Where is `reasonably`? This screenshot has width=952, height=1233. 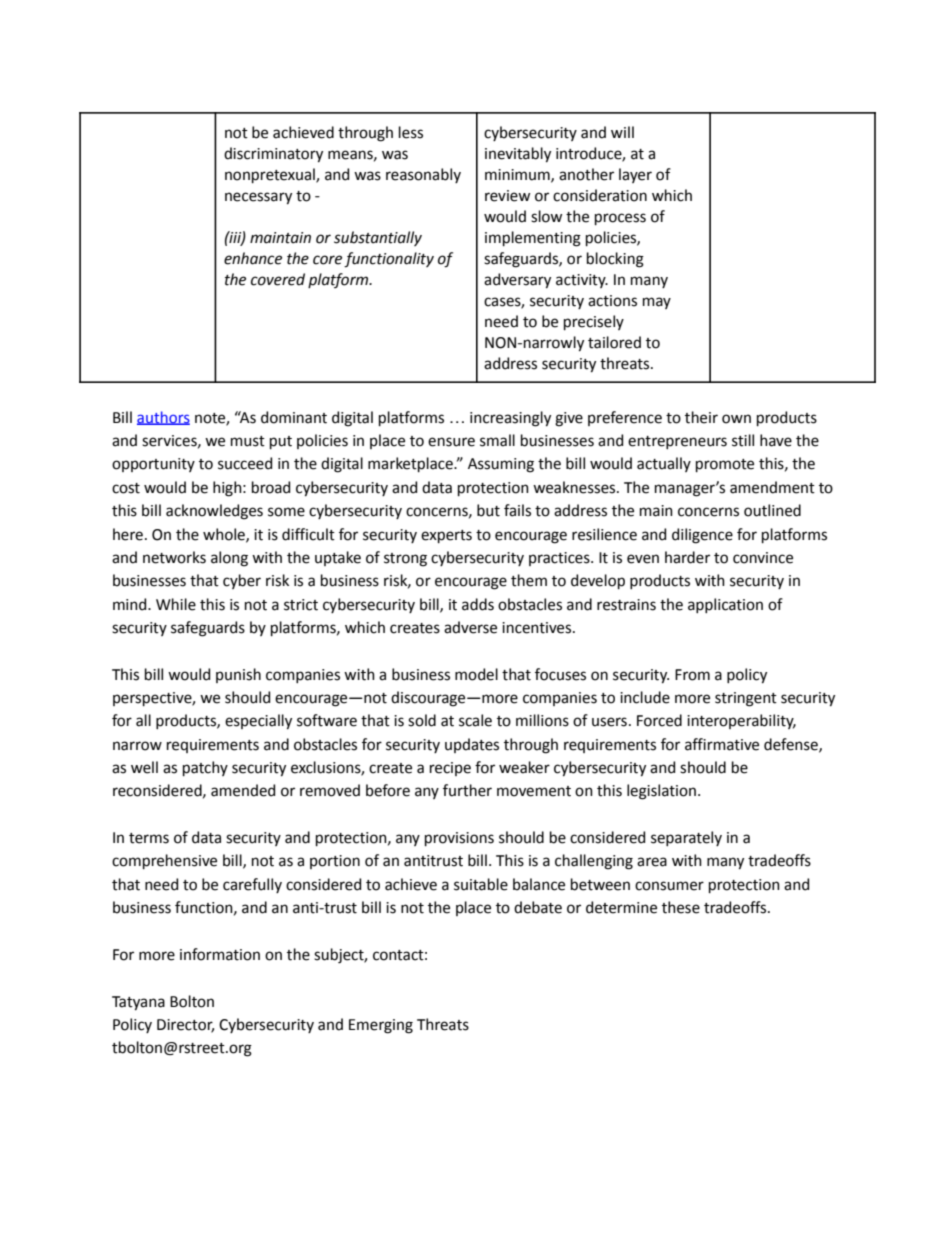
reasonably is located at coordinates (423, 175).
